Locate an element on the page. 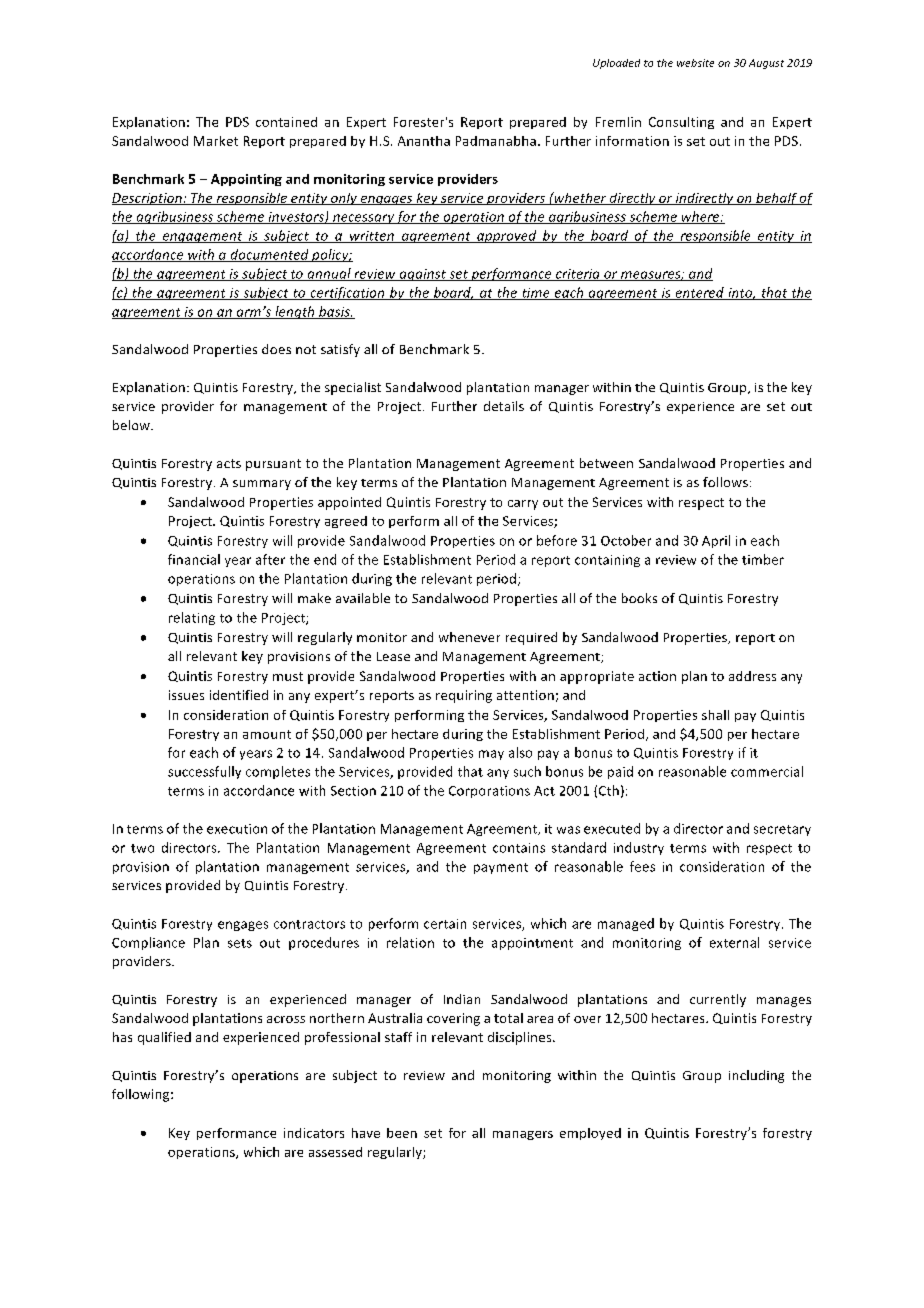  Market is located at coordinates (216, 141).
